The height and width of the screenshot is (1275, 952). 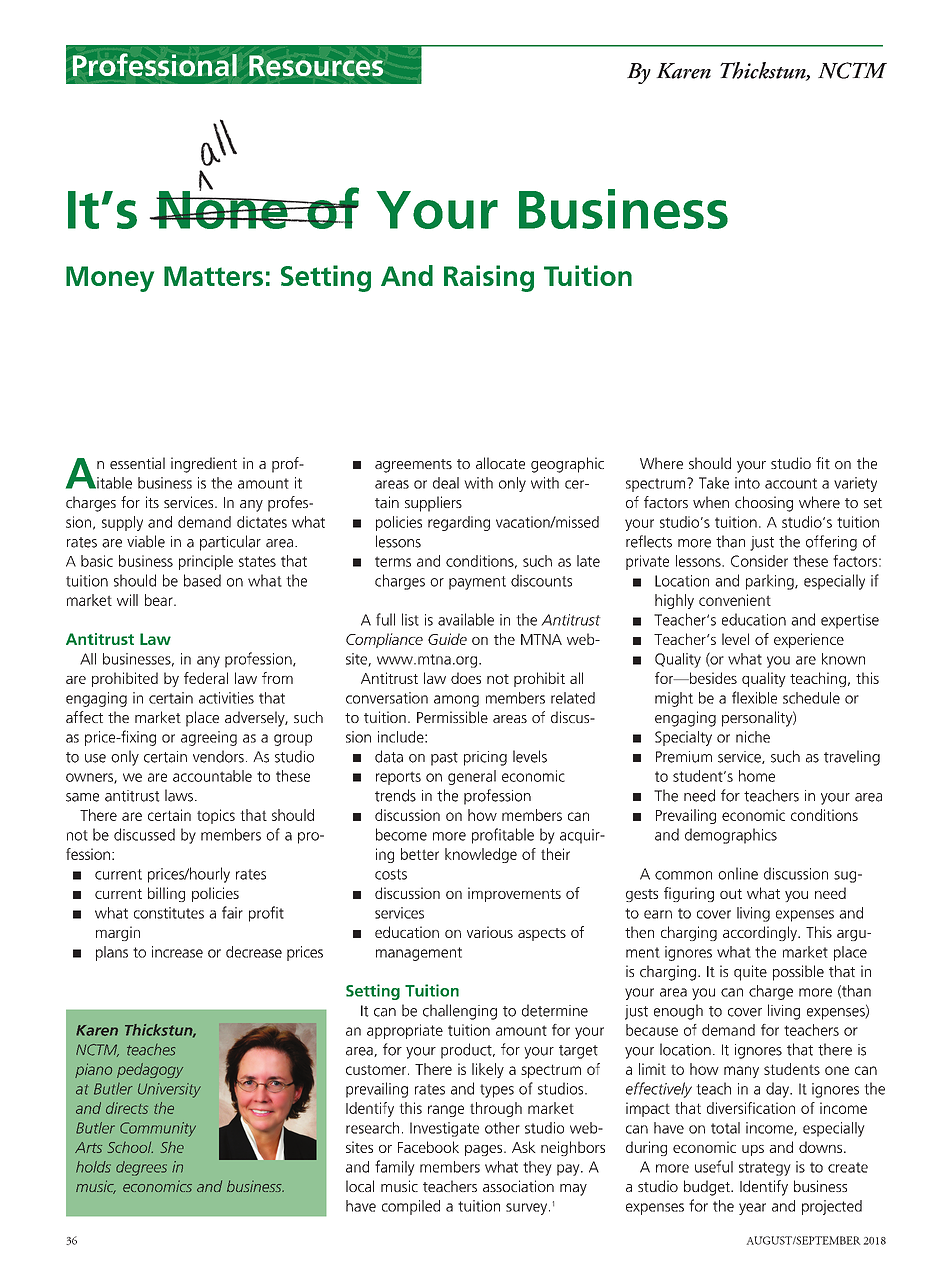 I want to click on ingredient, so click(x=204, y=465).
